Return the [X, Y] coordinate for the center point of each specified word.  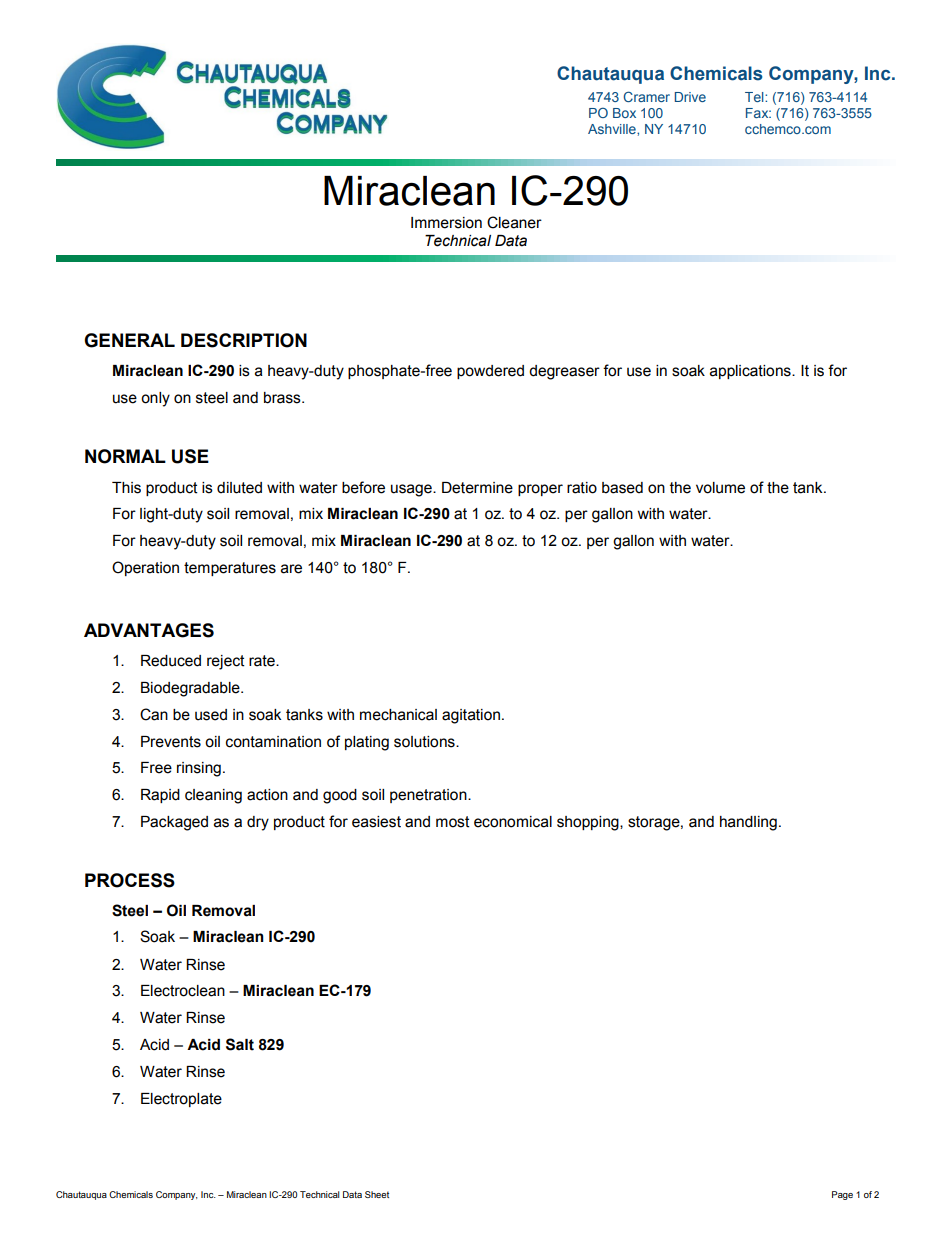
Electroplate [181, 1100]
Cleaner [514, 222]
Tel [755, 97]
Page [842, 1195]
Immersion [446, 223]
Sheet [377, 1194]
